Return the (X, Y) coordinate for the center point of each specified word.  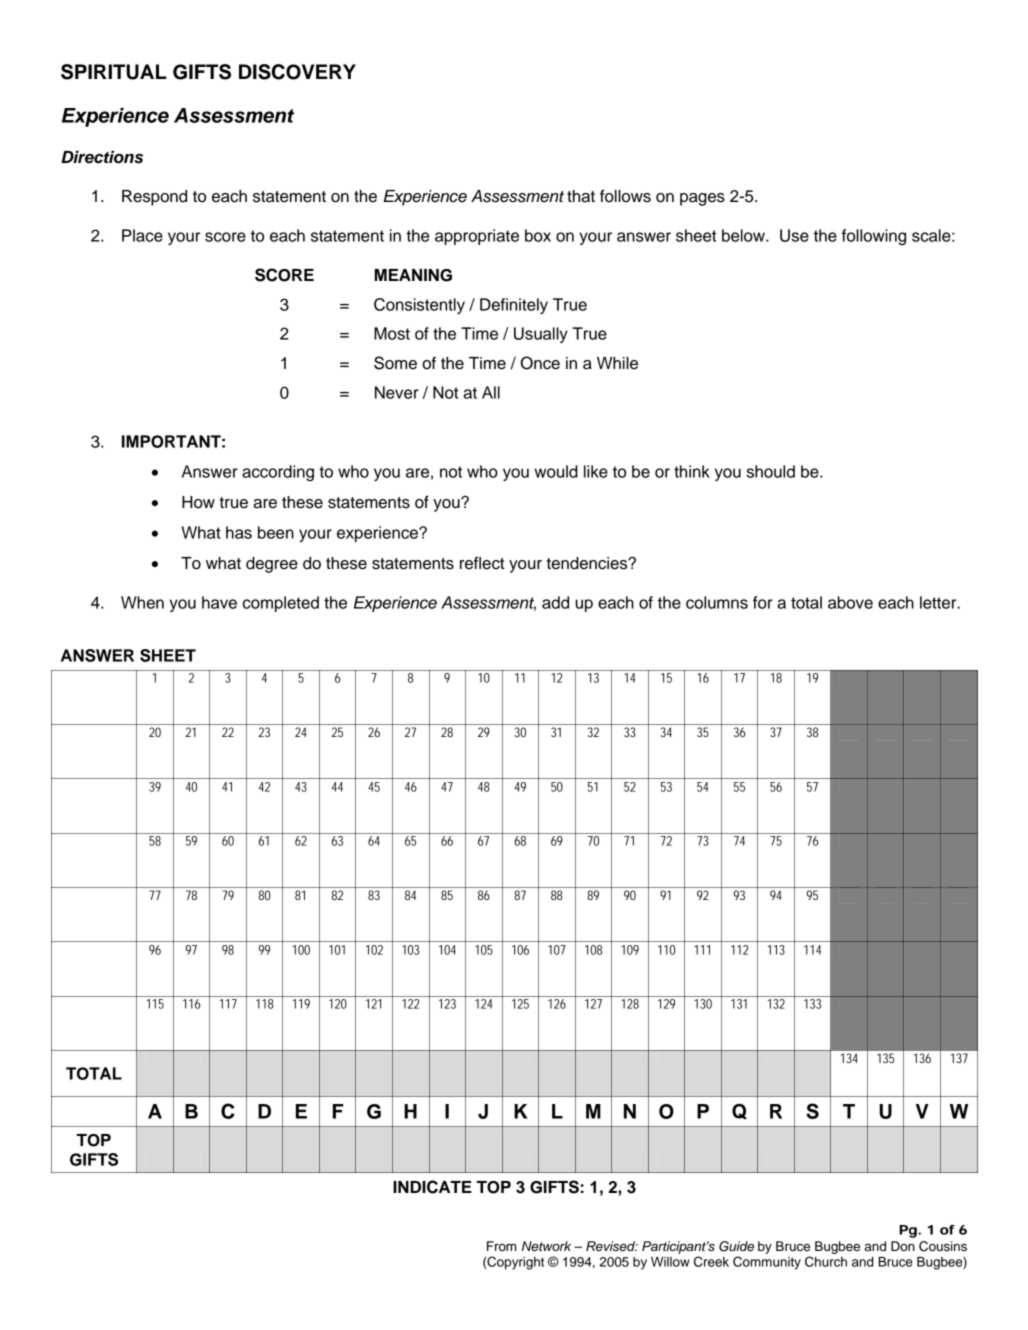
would (556, 471)
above (850, 602)
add (555, 602)
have (219, 602)
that (581, 196)
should (771, 471)
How (198, 502)
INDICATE (432, 1187)
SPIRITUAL (114, 72)
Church (826, 1261)
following (874, 237)
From (501, 1246)
